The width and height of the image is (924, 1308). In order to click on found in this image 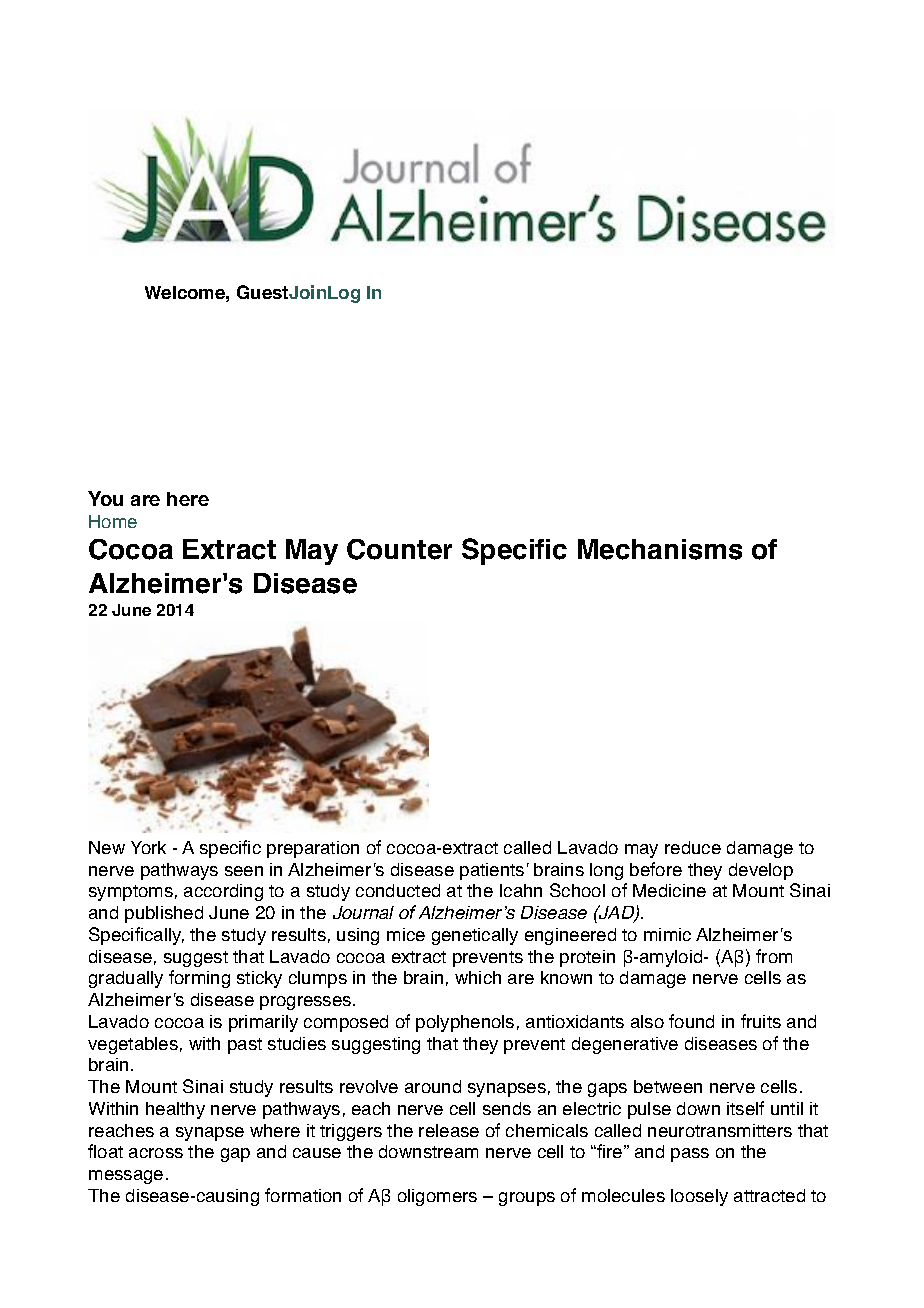, I will do `click(691, 1021)`.
